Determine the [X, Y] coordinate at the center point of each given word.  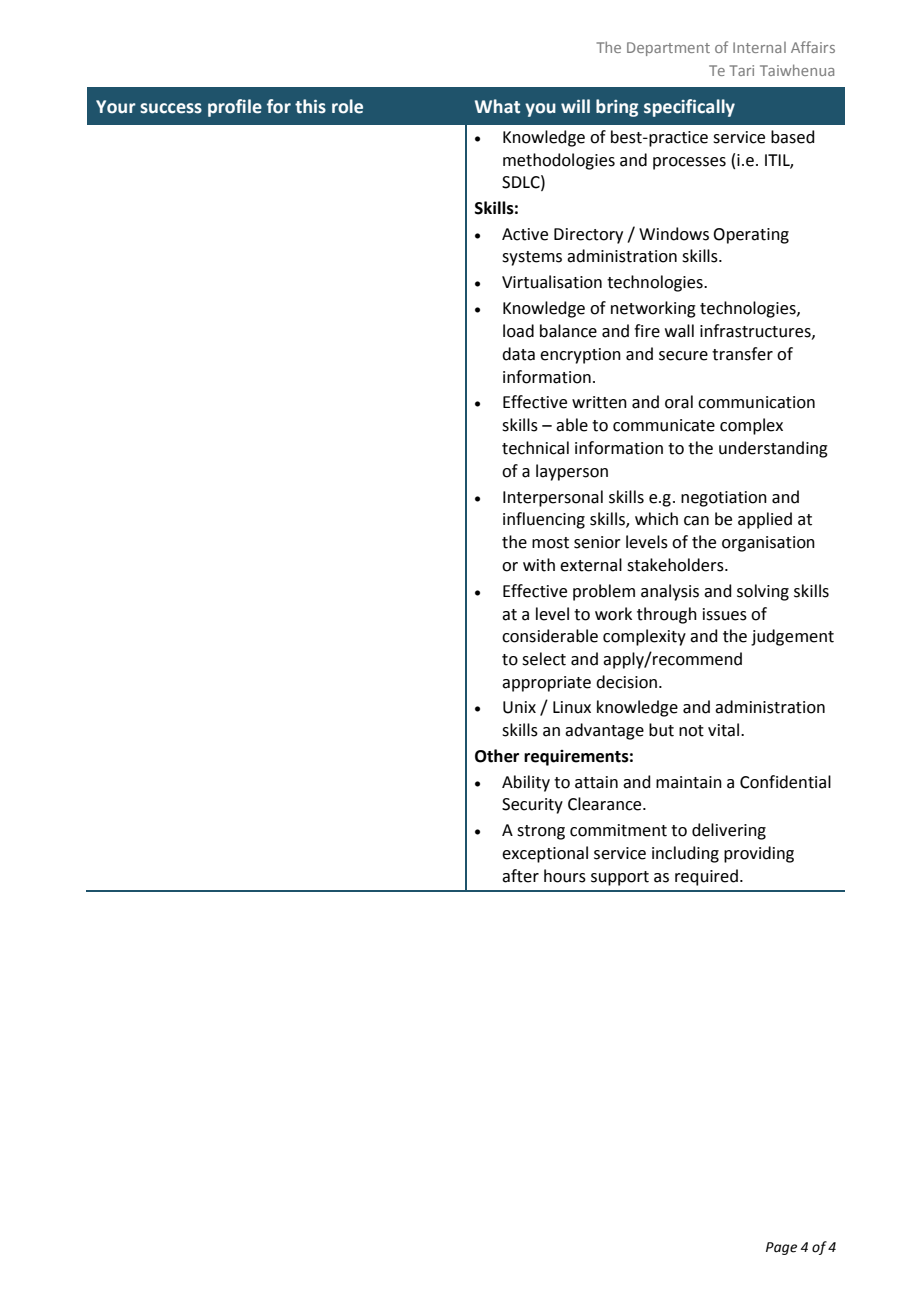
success [171, 108]
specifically [689, 108]
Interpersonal [553, 498]
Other [497, 756]
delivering [729, 831]
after [520, 876]
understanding [773, 449]
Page [781, 1248]
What [497, 106]
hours [565, 876]
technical [535, 448]
